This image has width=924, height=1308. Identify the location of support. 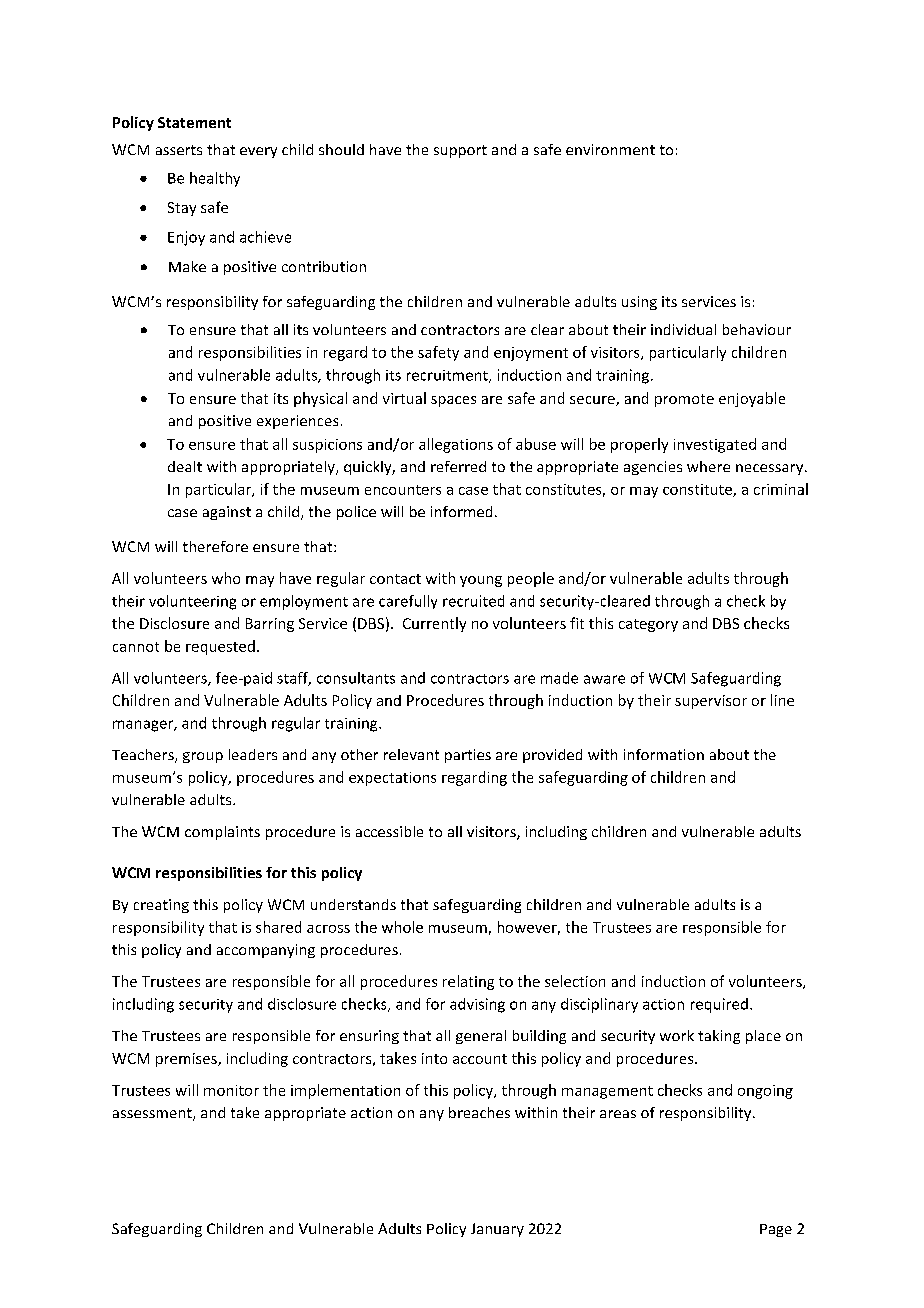
(460, 151).
